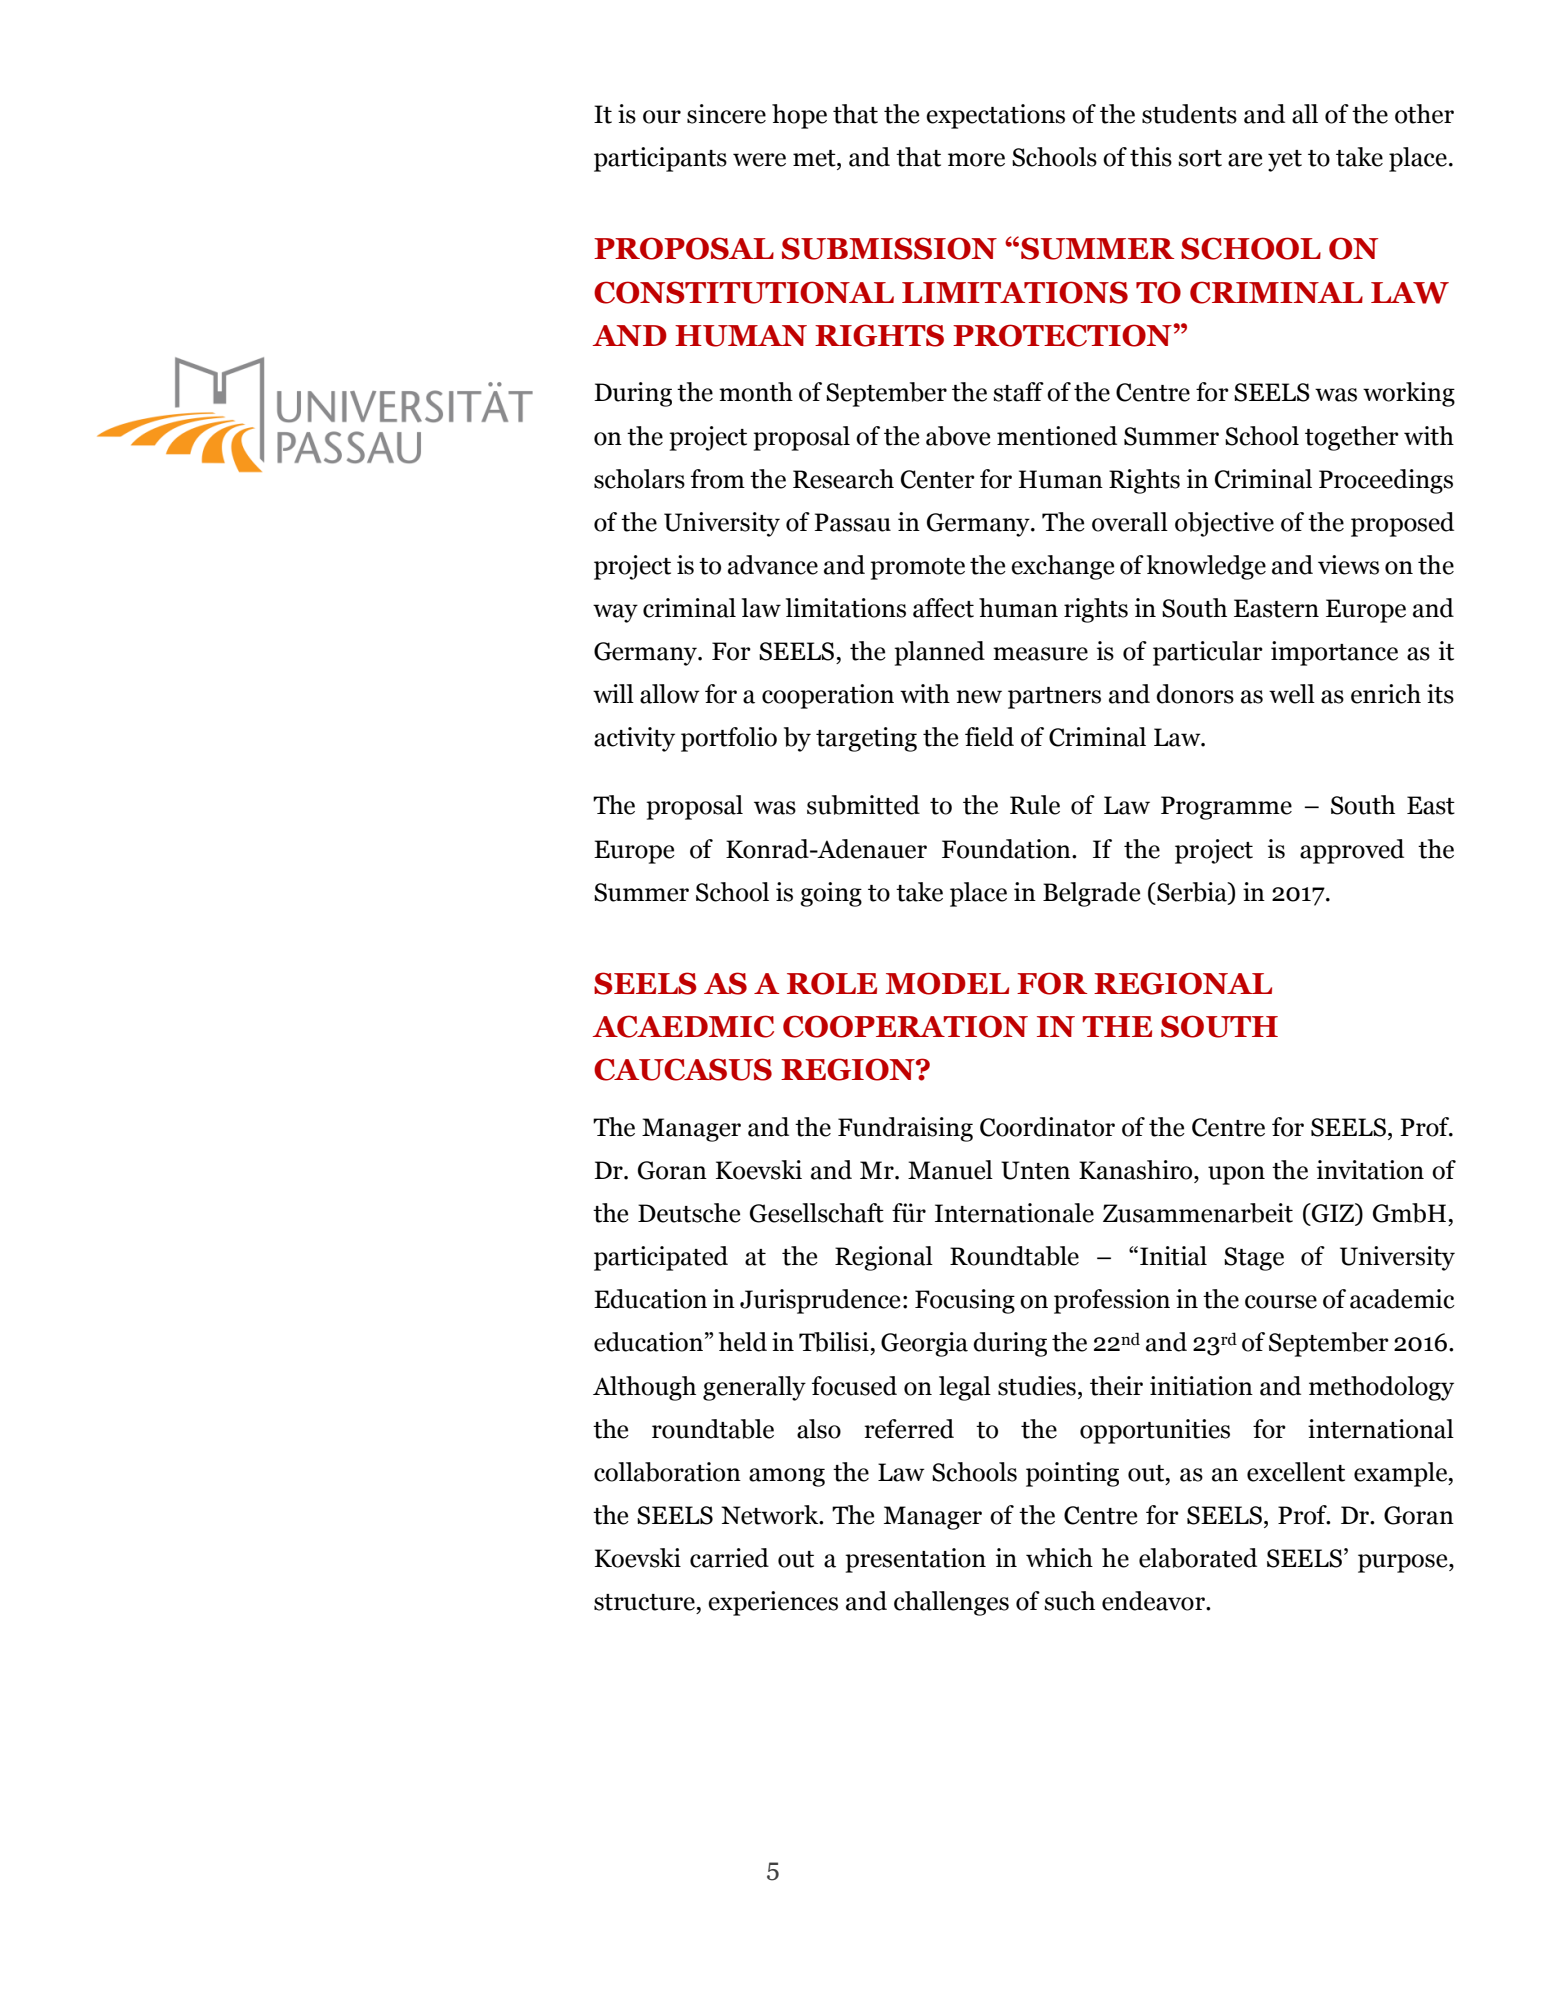  What do you see at coordinates (976, 160) in the image?
I see `more` at bounding box center [976, 160].
